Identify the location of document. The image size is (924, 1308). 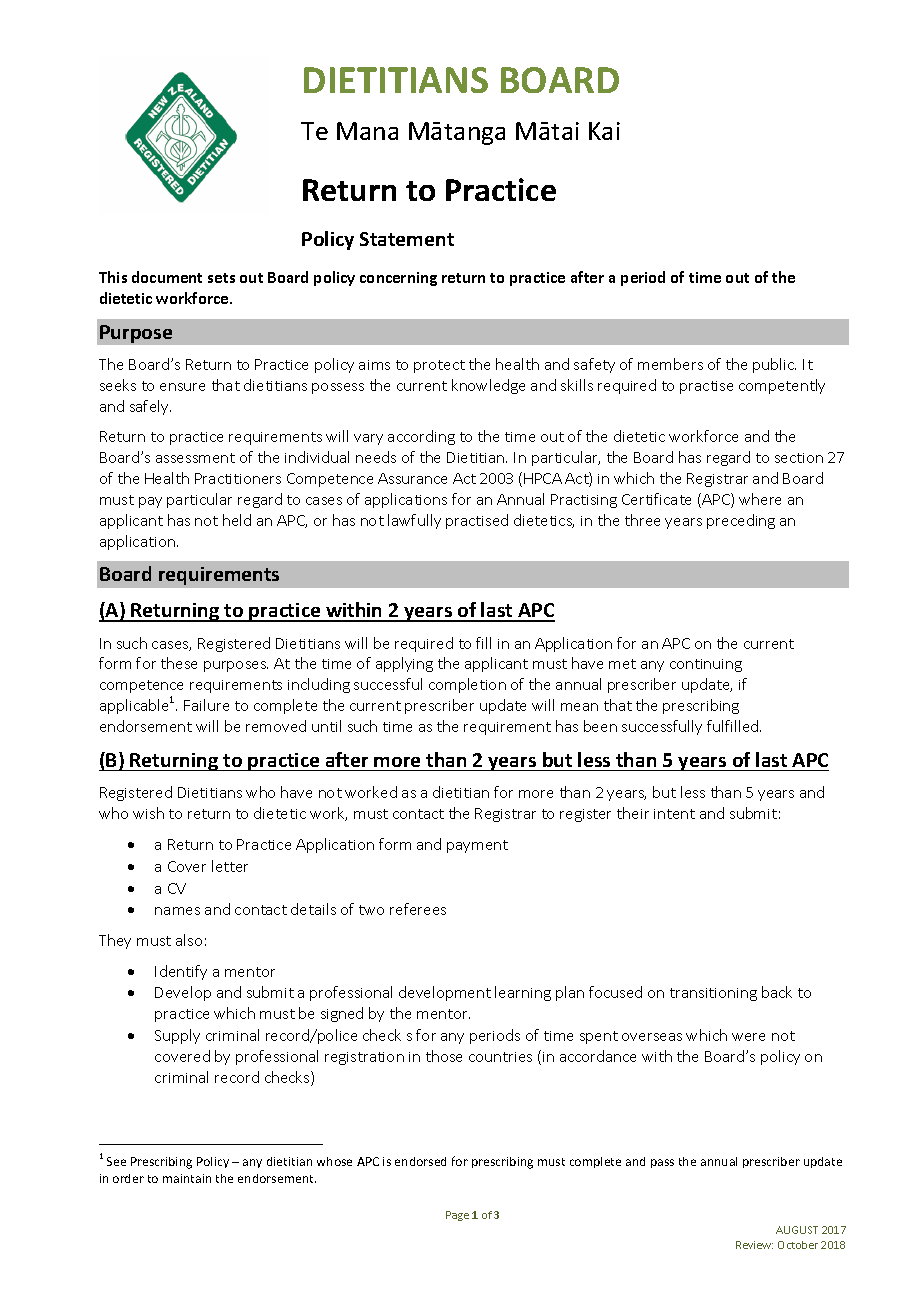
(167, 277).
